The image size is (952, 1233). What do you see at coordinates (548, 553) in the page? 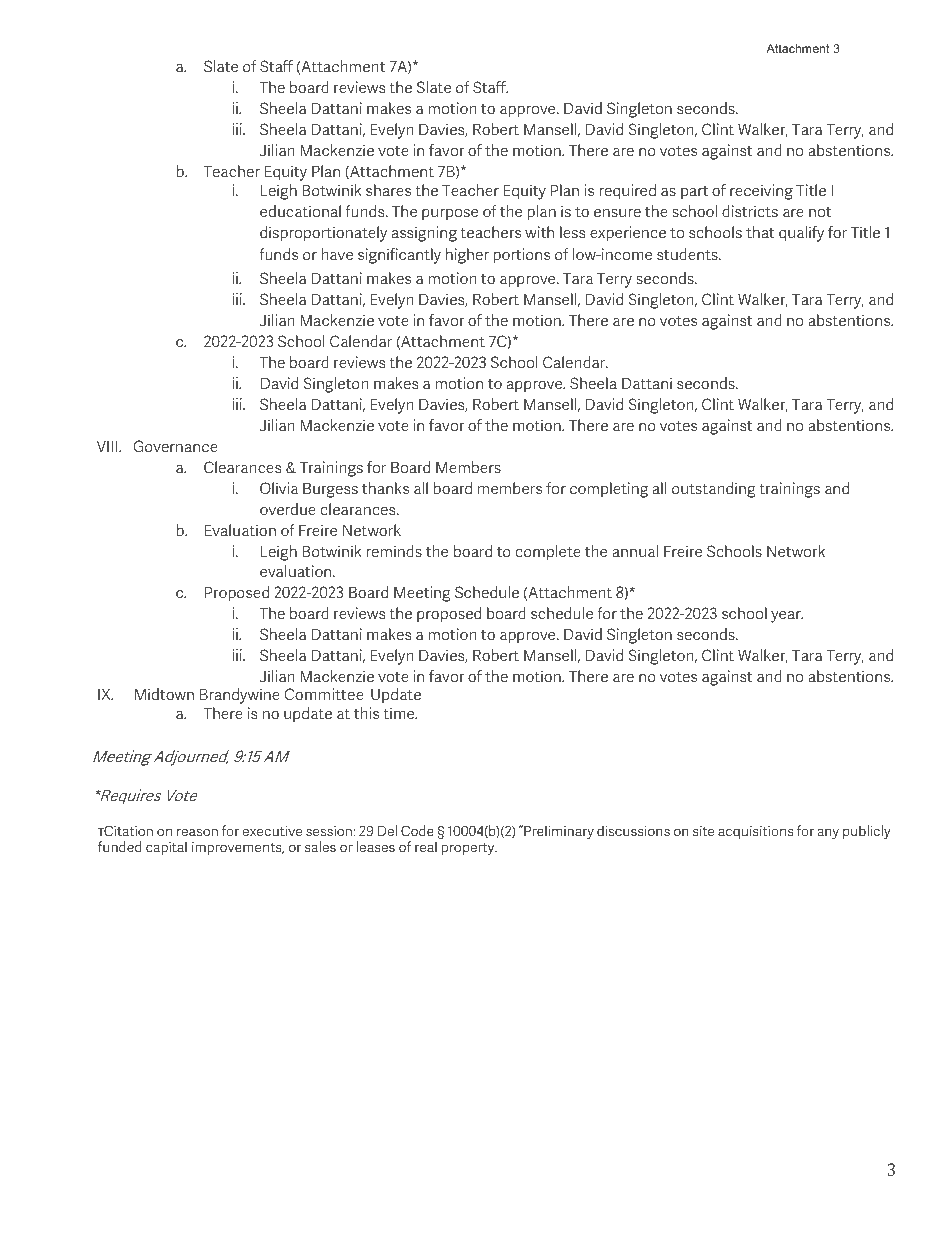
I see `complete` at bounding box center [548, 553].
